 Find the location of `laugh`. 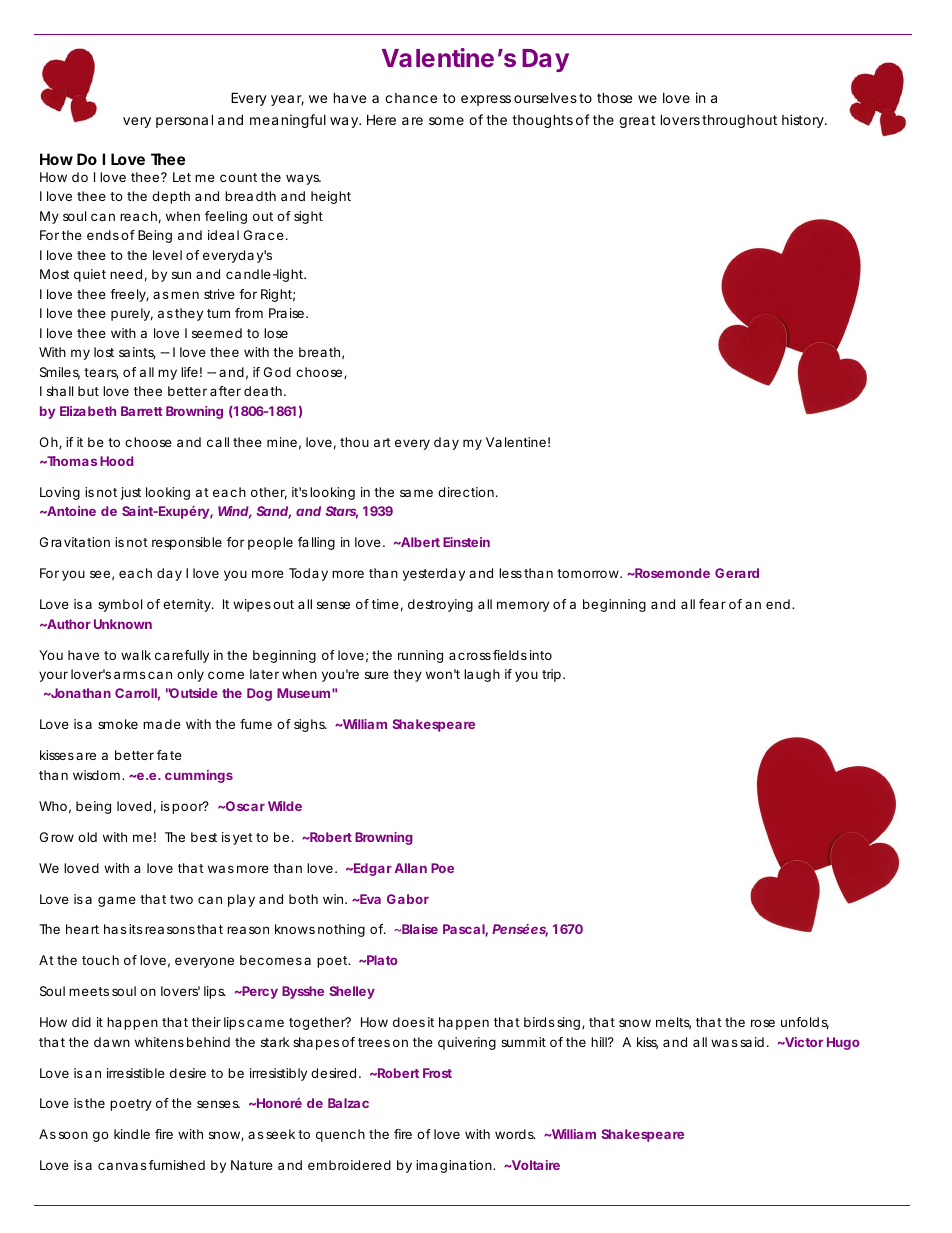

laugh is located at coordinates (482, 675).
